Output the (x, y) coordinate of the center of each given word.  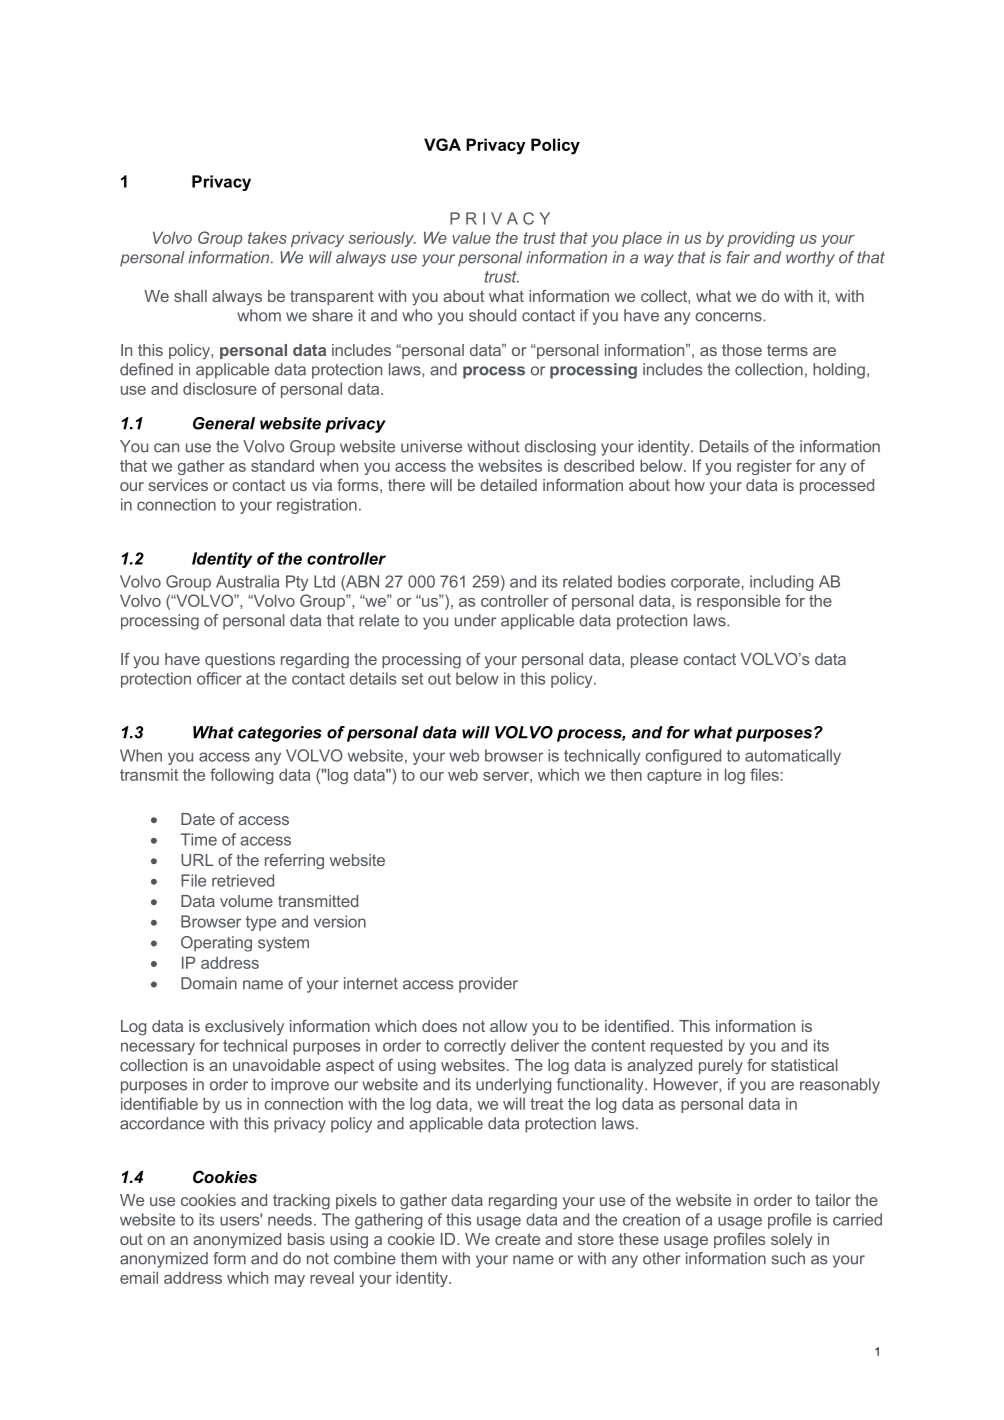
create (517, 1239)
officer (219, 678)
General (224, 423)
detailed (508, 485)
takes (267, 237)
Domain (209, 983)
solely (792, 1240)
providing (761, 239)
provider (488, 985)
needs (290, 1219)
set (412, 679)
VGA (442, 144)
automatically (793, 757)
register (764, 467)
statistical (804, 1065)
